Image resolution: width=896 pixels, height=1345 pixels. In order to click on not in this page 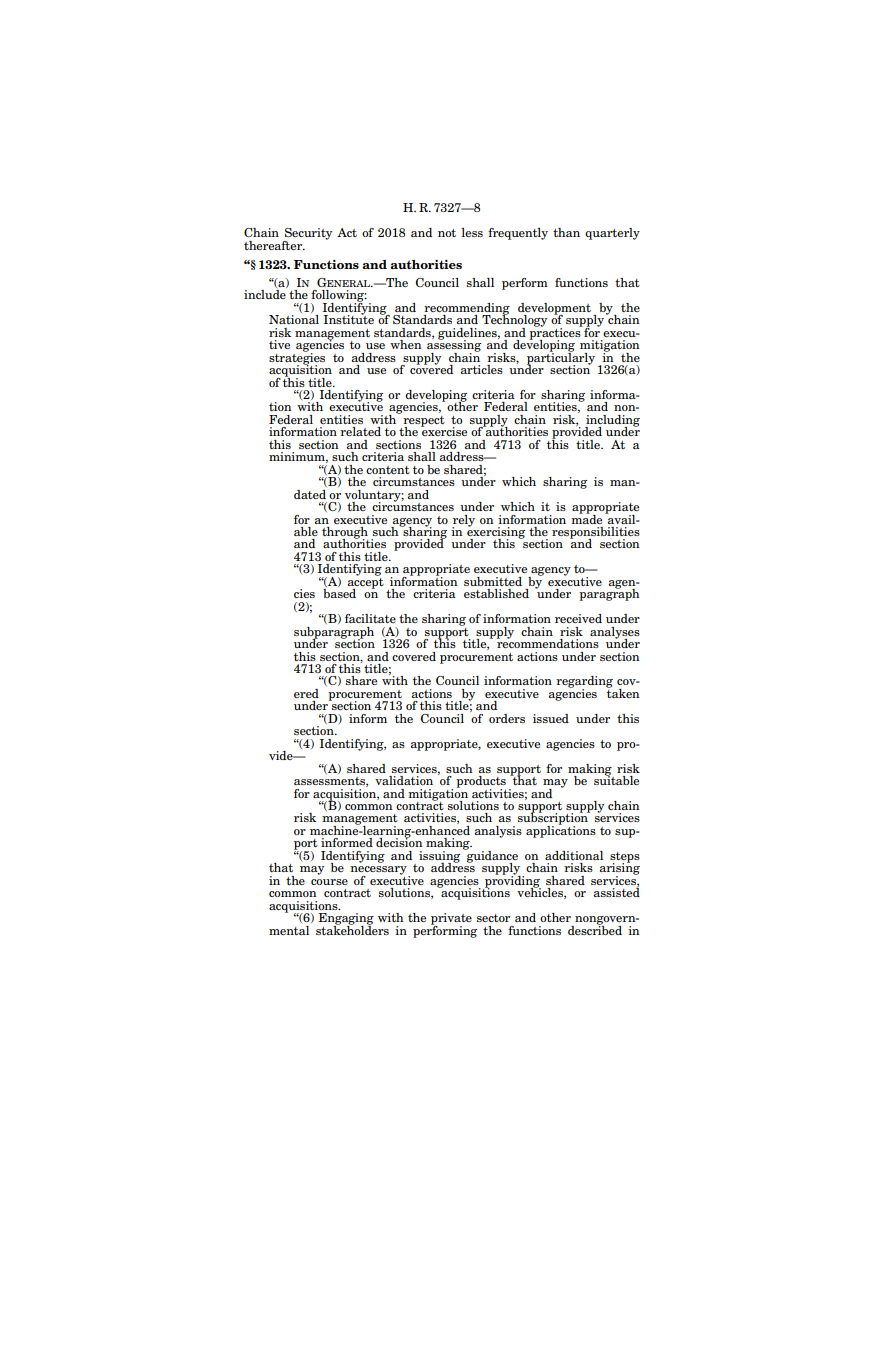, I will do `click(447, 233)`.
